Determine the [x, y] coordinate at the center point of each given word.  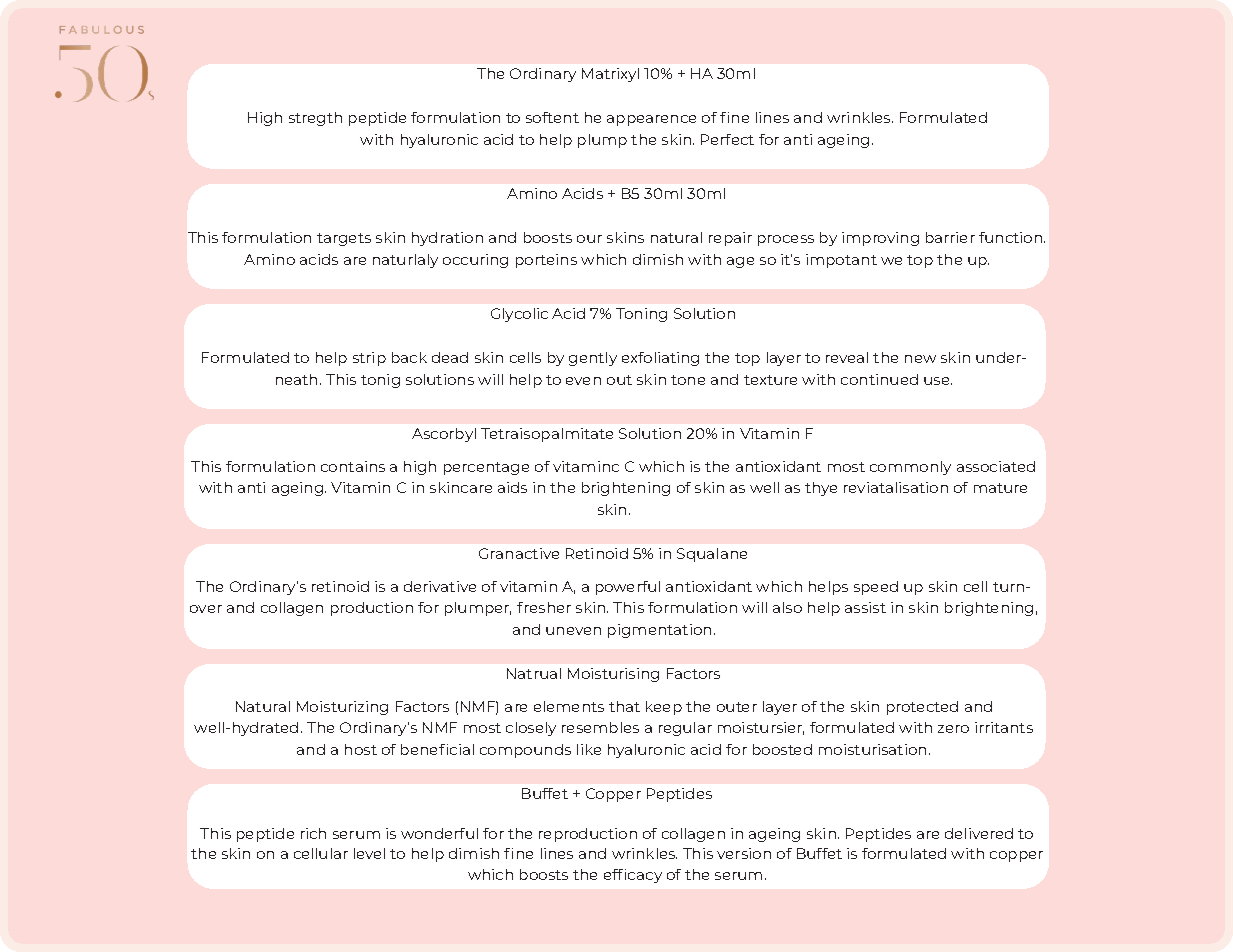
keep [664, 708]
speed [876, 588]
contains [353, 466]
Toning [641, 315]
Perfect [727, 139]
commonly [910, 468]
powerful [628, 588]
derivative [440, 586]
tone [688, 380]
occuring [475, 261]
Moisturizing [342, 708]
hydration [447, 239]
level [369, 853]
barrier [950, 237]
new [920, 359]
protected [922, 708]
